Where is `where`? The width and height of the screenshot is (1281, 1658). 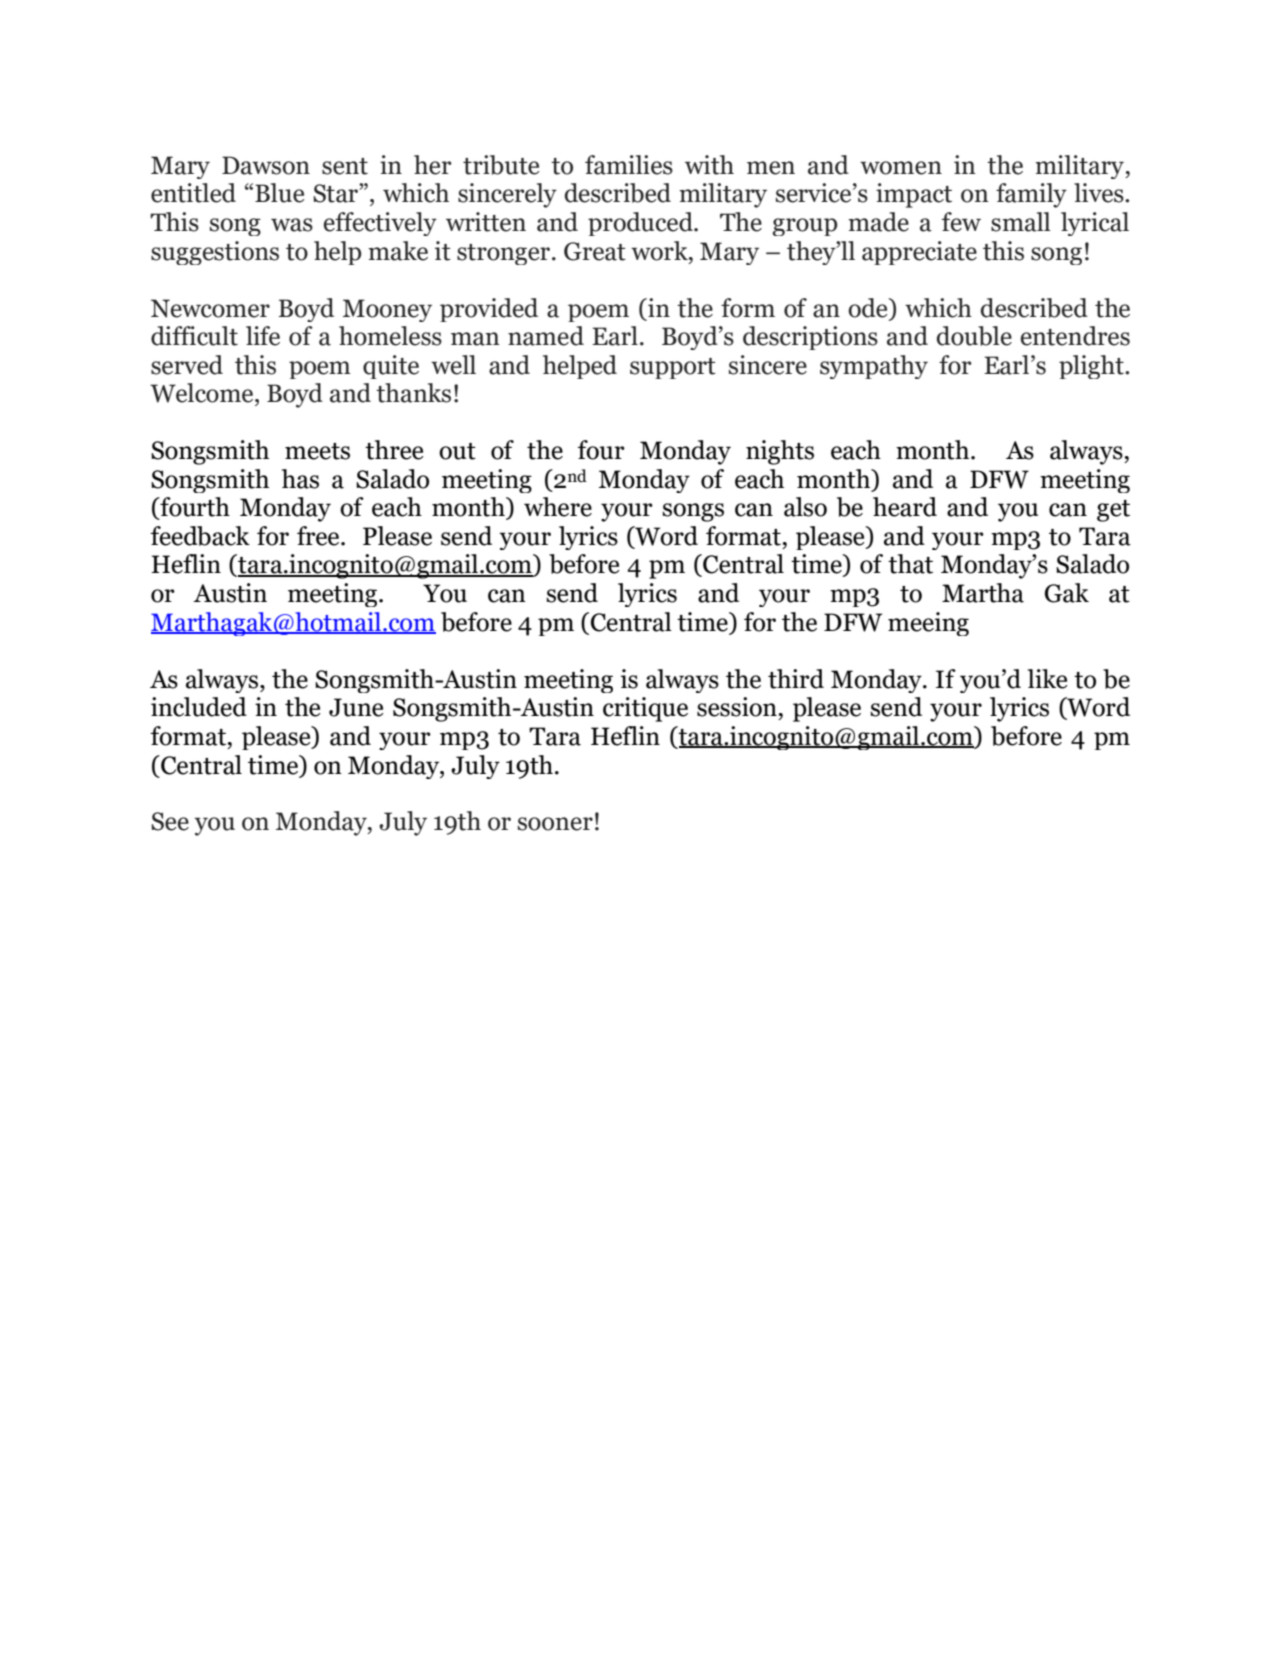 where is located at coordinates (558, 507).
